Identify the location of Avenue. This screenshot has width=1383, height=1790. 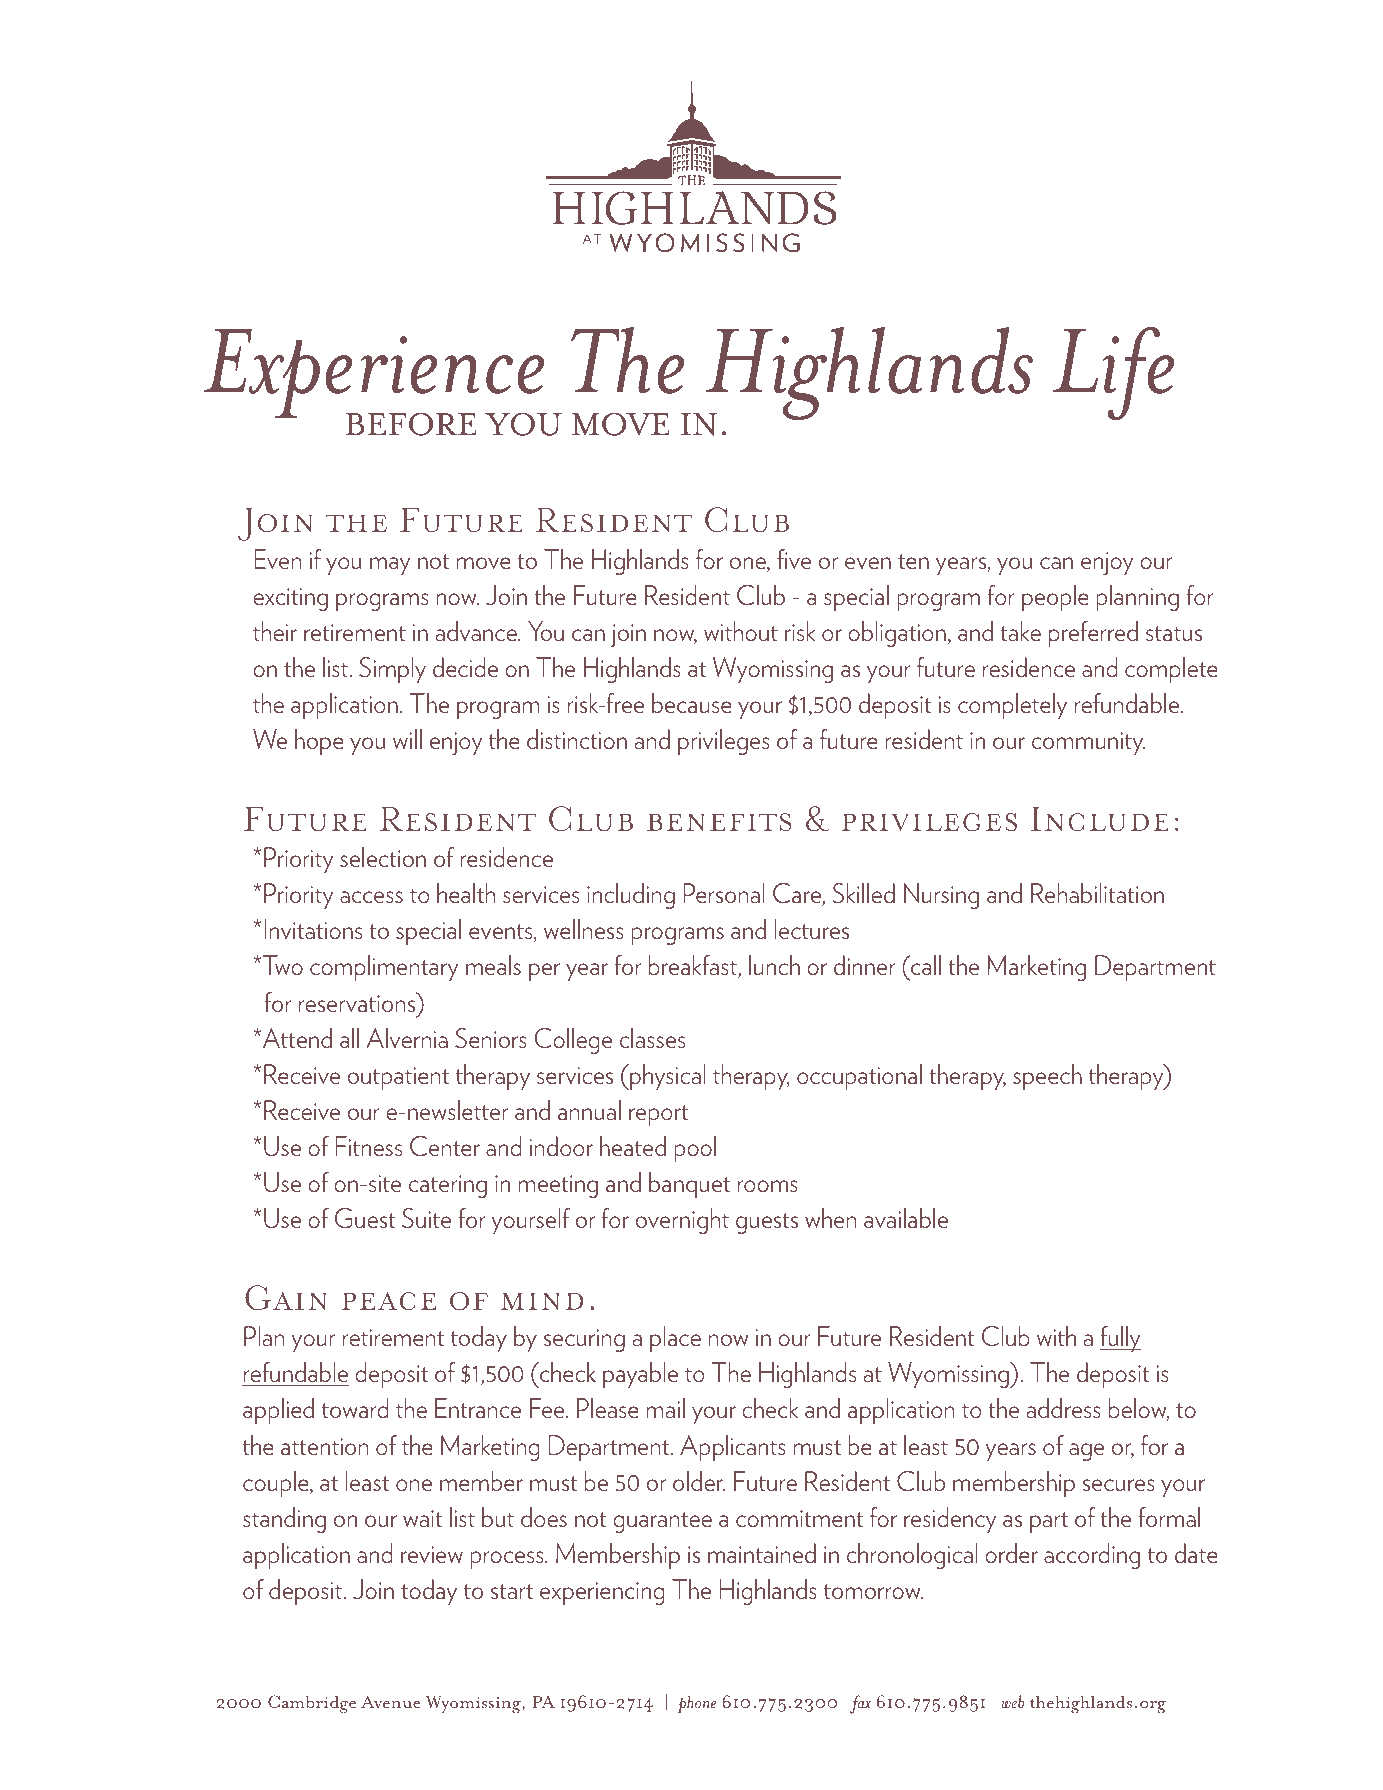
(390, 1702).
